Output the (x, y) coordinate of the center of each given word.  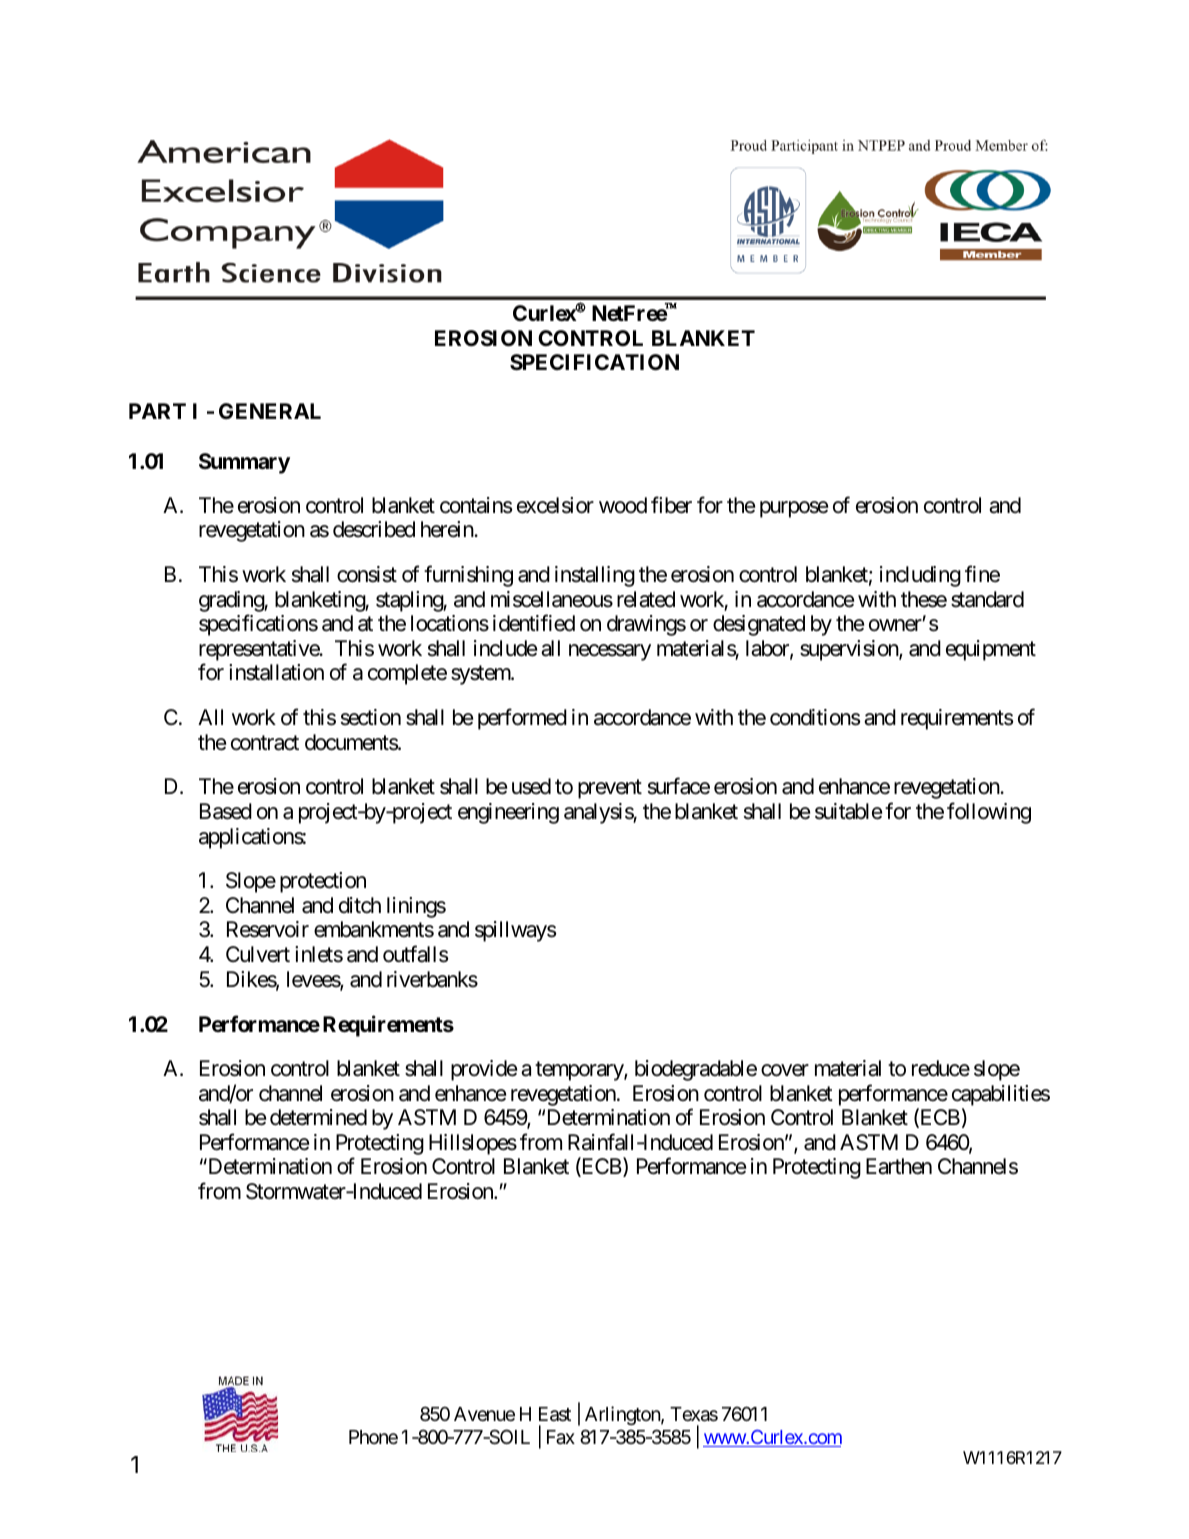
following (989, 813)
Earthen (899, 1166)
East (555, 1414)
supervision (850, 650)
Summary (244, 463)
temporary (580, 1071)
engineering (508, 813)
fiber (671, 505)
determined (318, 1117)
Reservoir (268, 929)
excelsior (555, 505)
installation (276, 672)
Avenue (484, 1414)
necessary (610, 652)
